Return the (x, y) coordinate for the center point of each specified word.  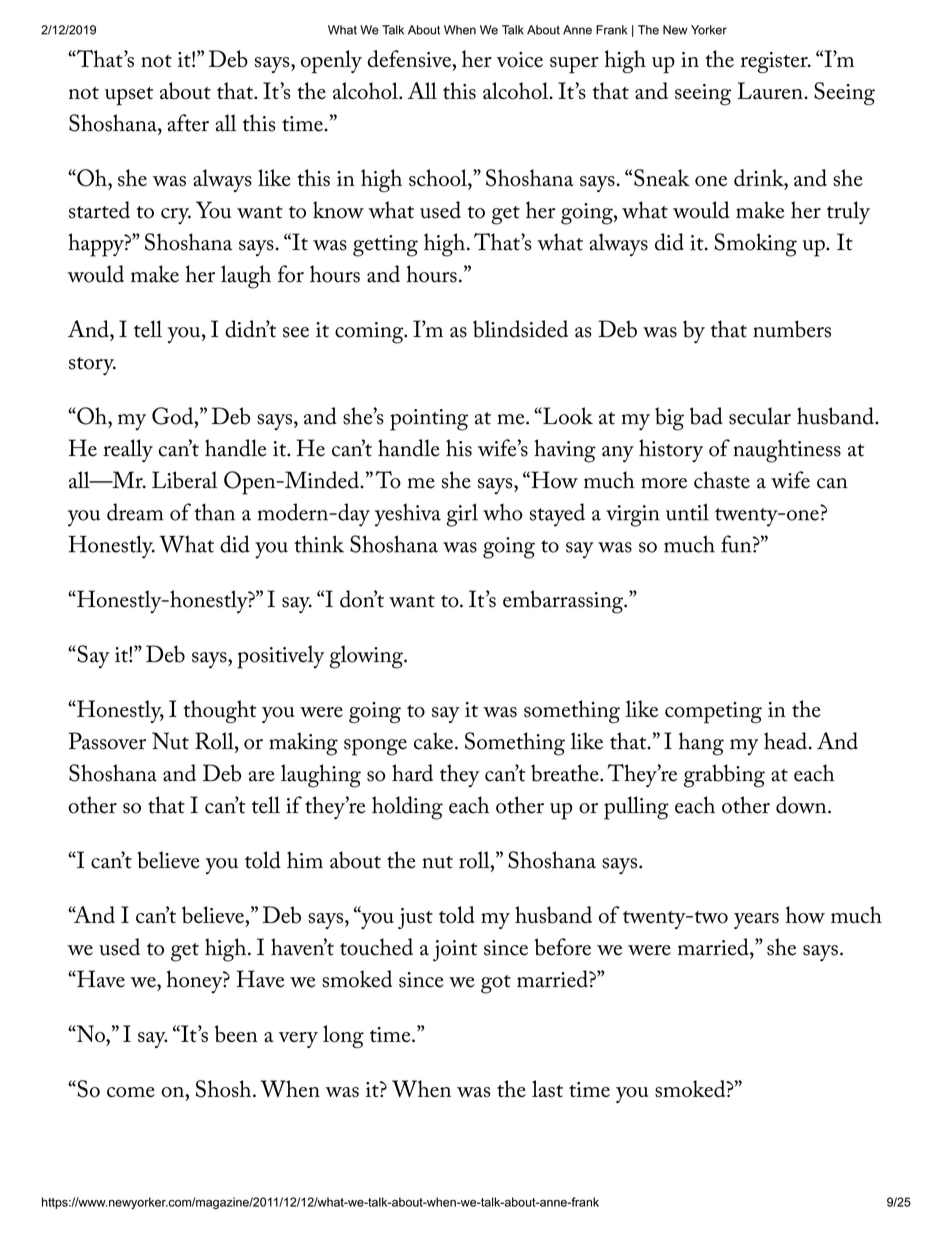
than (214, 512)
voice (520, 60)
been (236, 1034)
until (687, 512)
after (188, 123)
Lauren (771, 90)
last (547, 1089)
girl (462, 515)
